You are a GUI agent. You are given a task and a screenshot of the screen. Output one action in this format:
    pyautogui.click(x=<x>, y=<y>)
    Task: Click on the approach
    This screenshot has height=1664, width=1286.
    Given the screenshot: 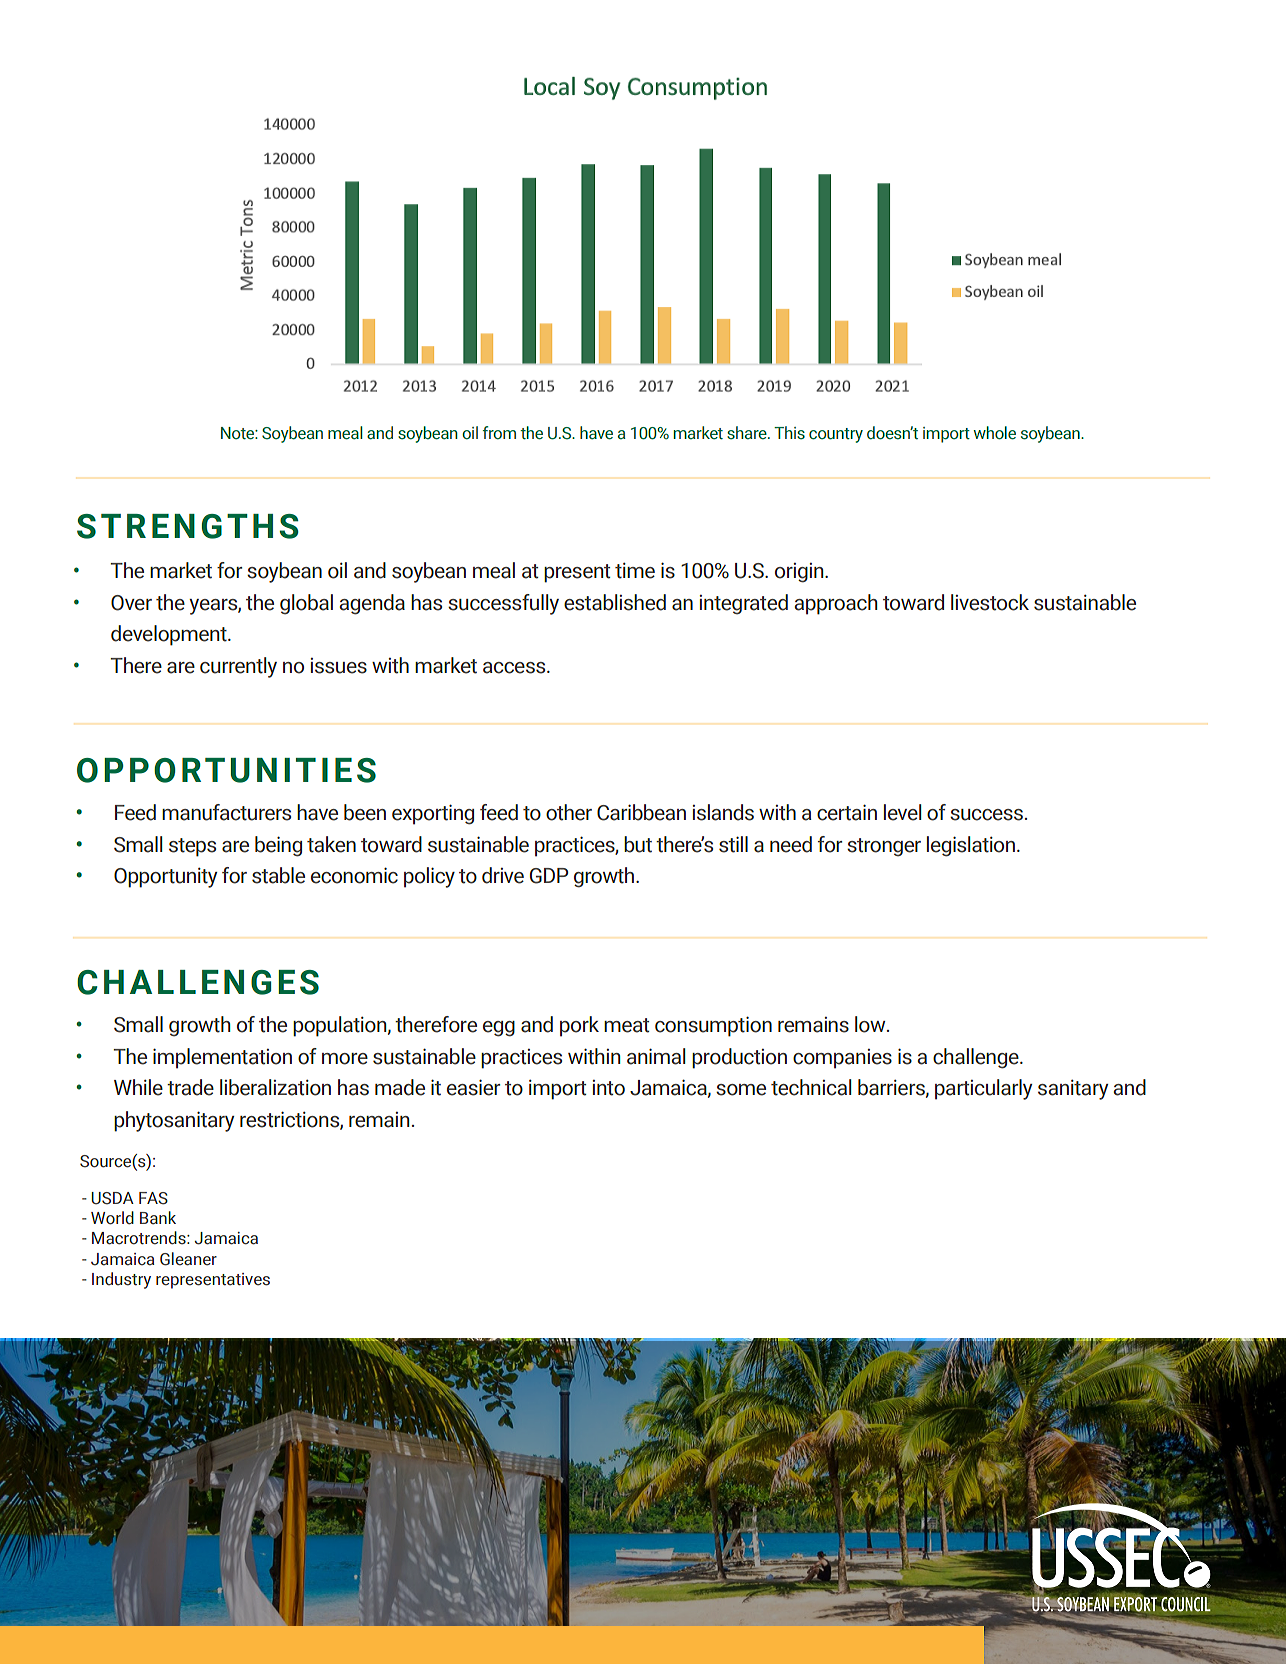 What is the action you would take?
    pyautogui.click(x=836, y=604)
